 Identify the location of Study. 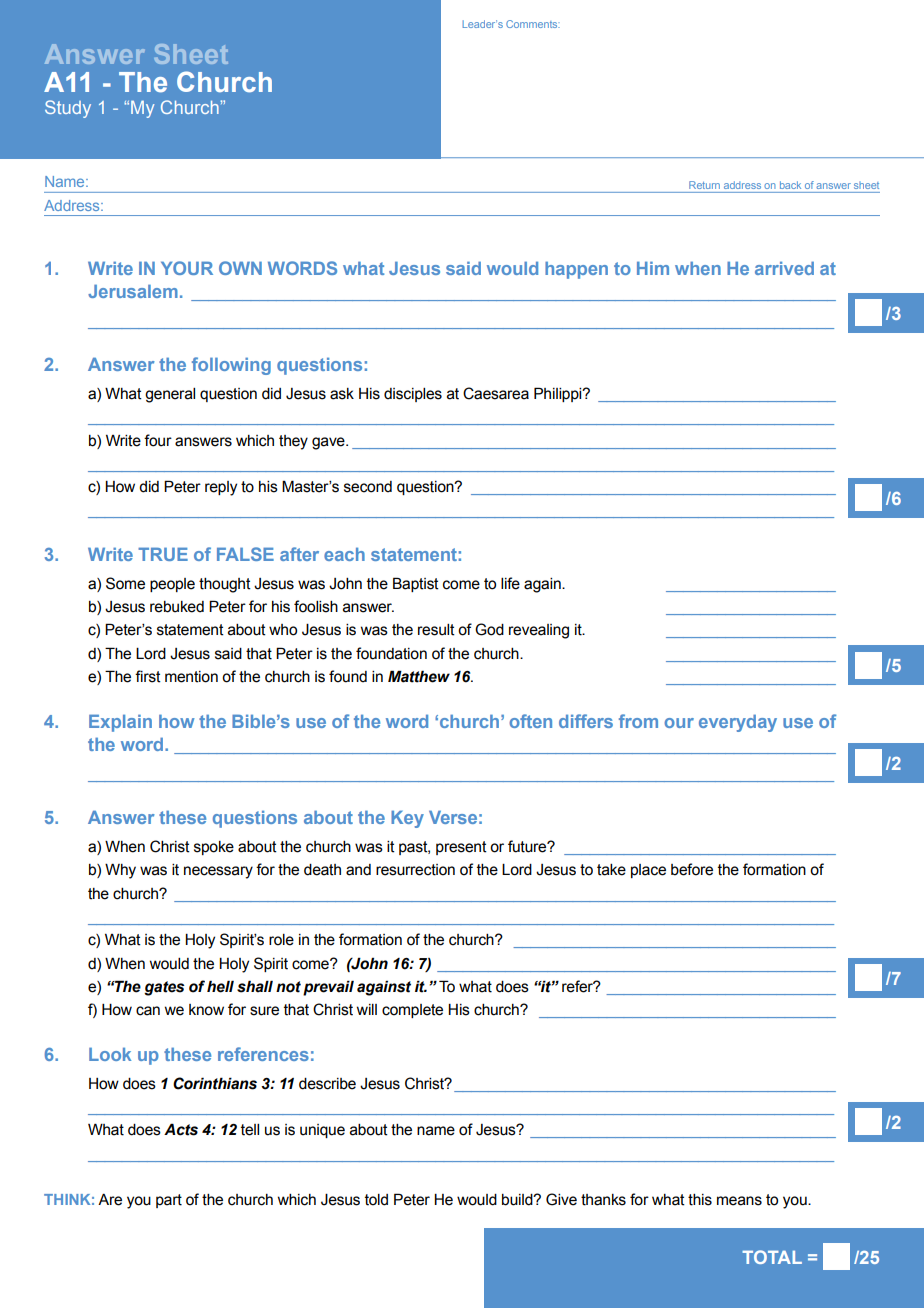
(68, 109).
